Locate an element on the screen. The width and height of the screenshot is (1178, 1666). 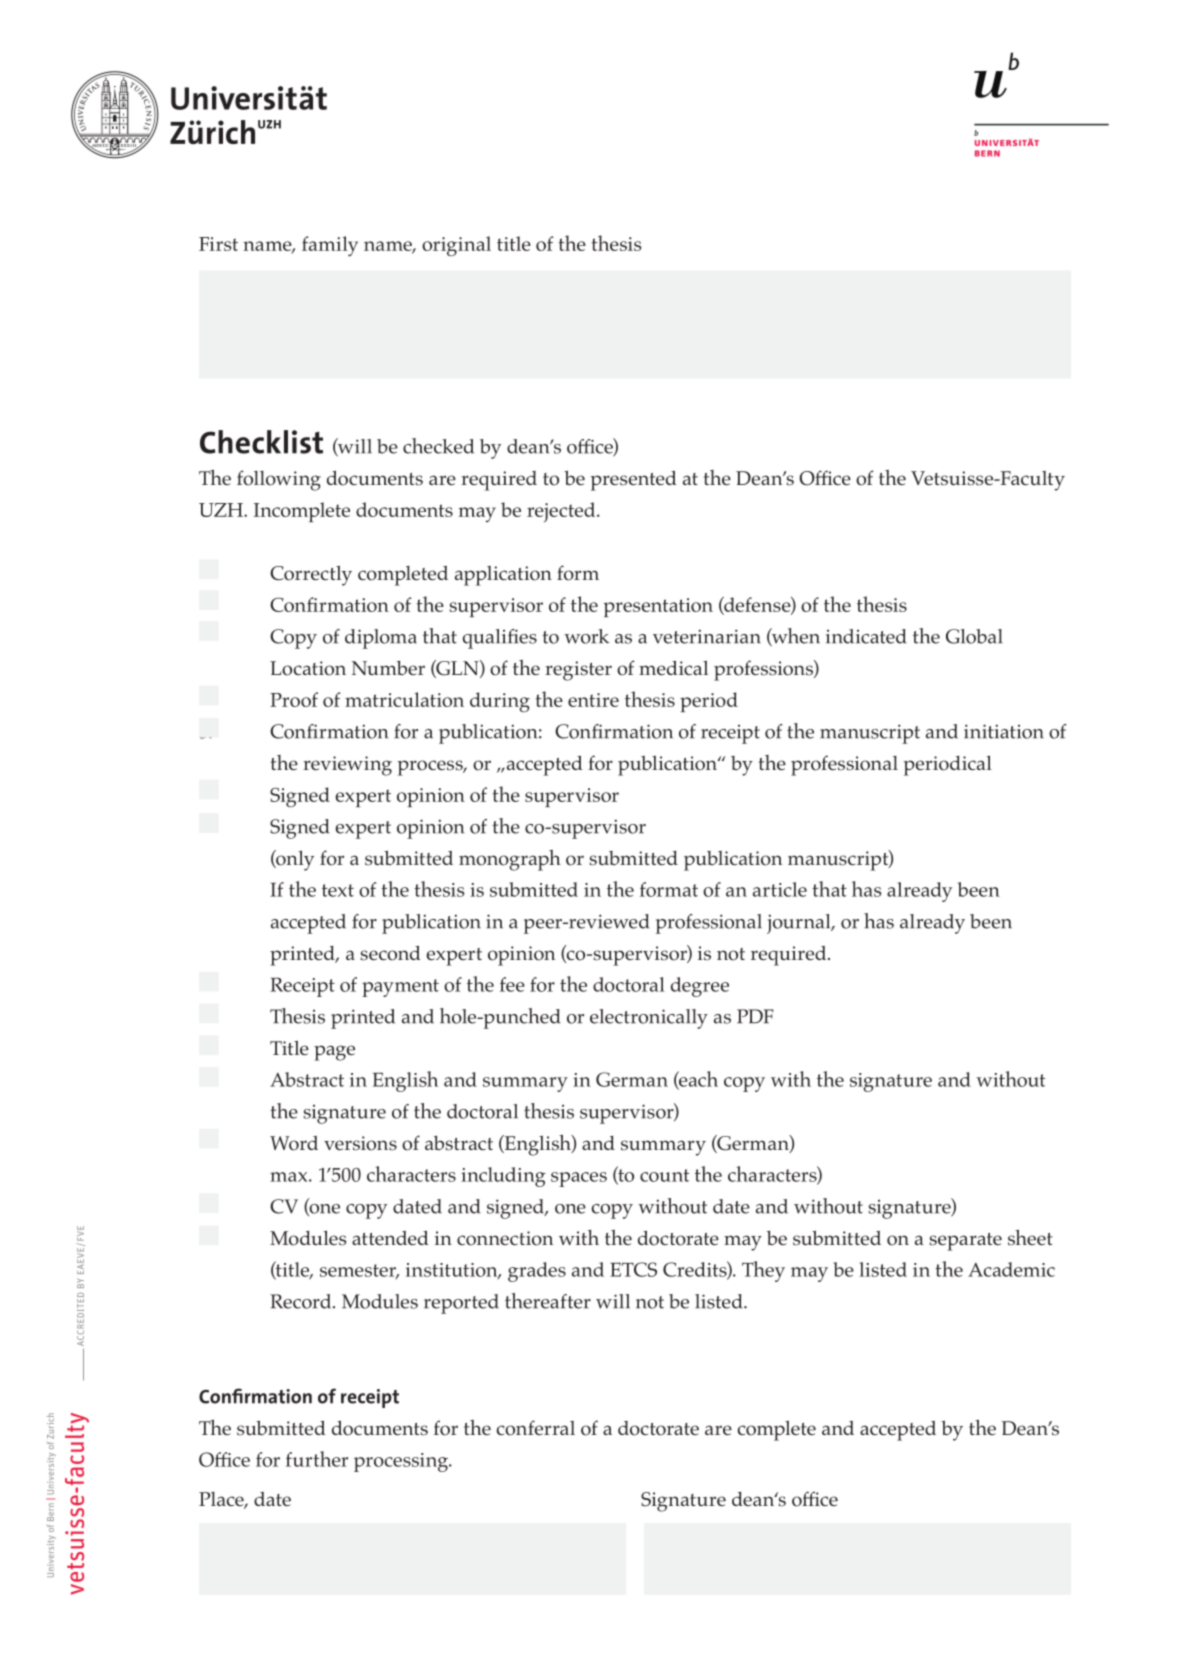
separate is located at coordinates (966, 1242).
